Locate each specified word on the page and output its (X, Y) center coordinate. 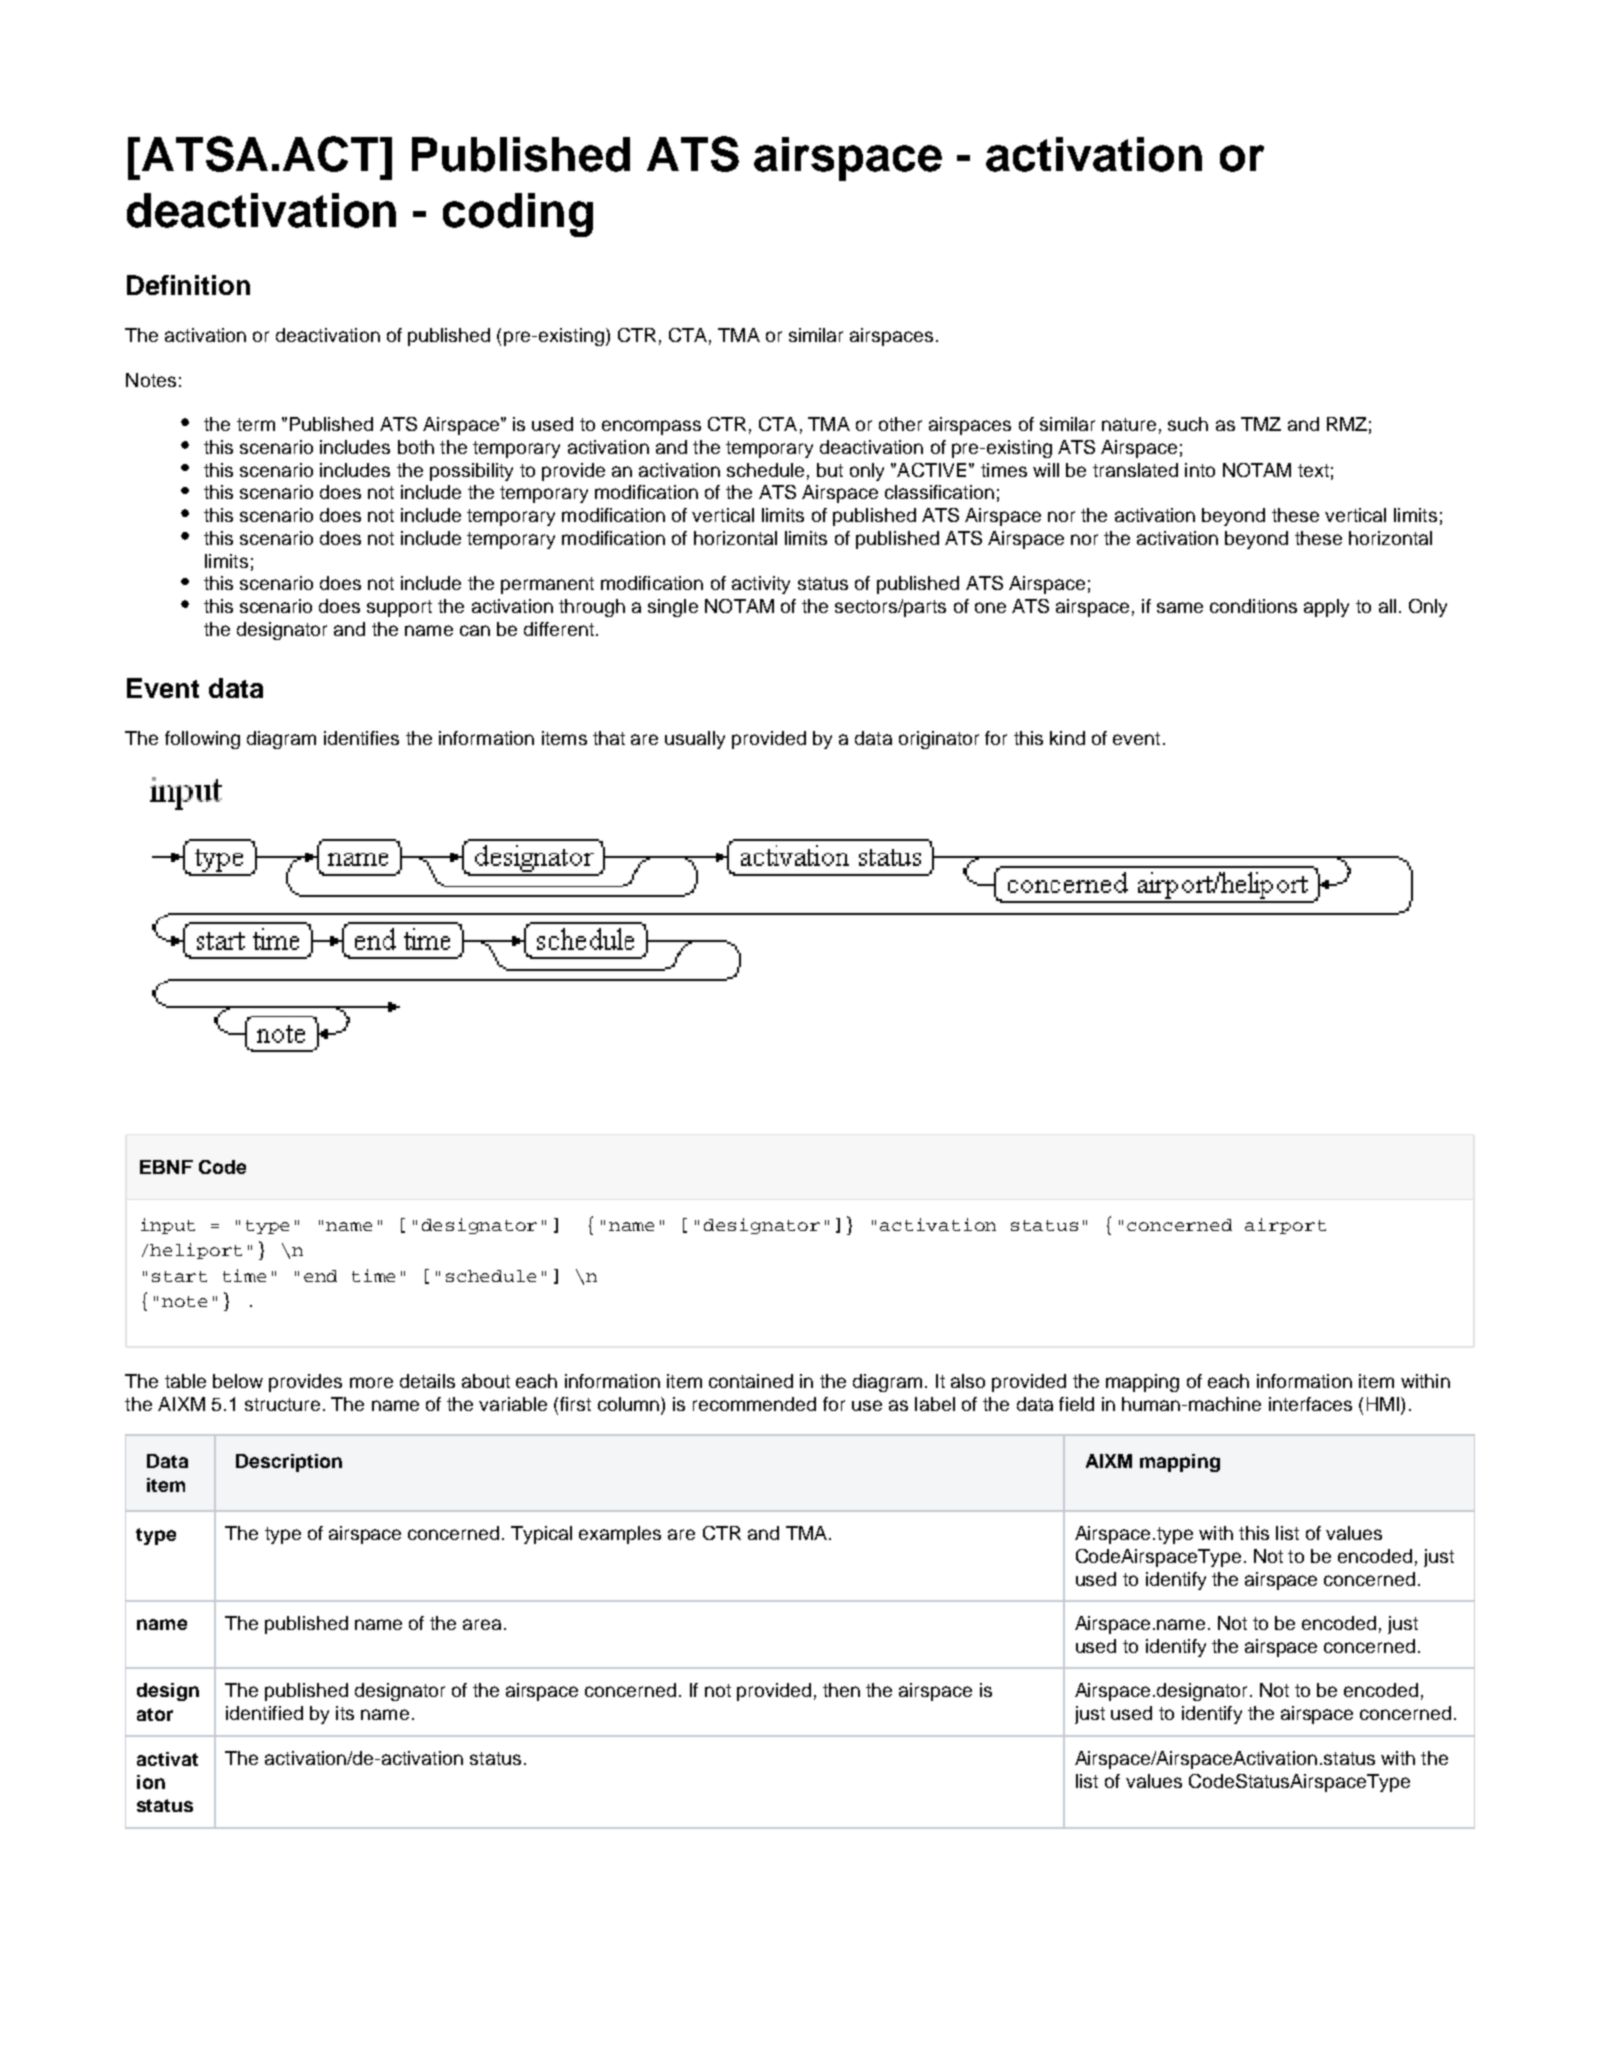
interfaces (1310, 1404)
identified (264, 1713)
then (841, 1690)
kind (1067, 738)
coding (518, 215)
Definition (188, 285)
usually (695, 740)
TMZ (1261, 424)
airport (1285, 1226)
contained (751, 1381)
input (168, 1226)
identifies (361, 738)
